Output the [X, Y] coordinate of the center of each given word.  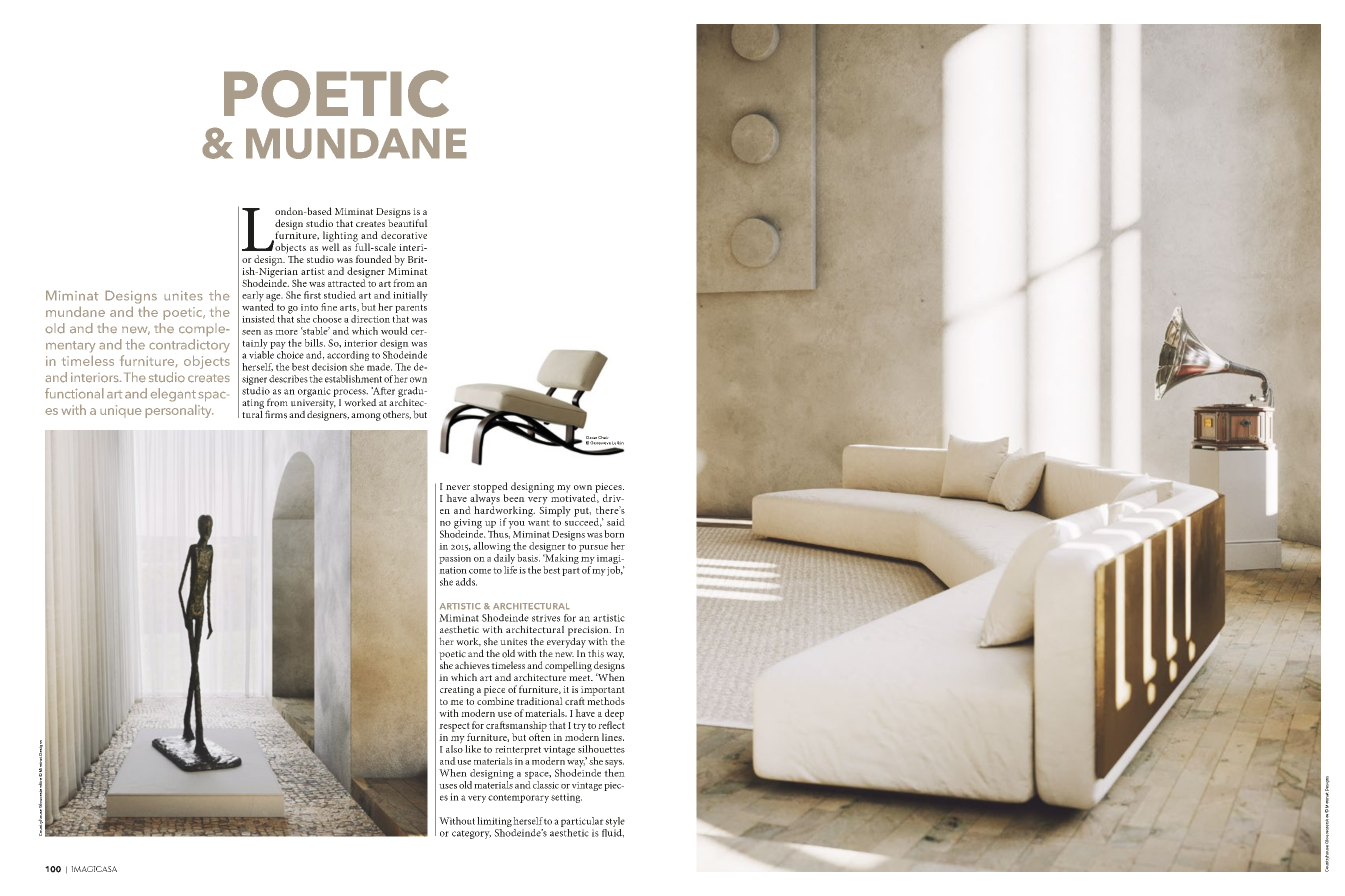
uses [448, 786]
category [471, 834]
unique [121, 411]
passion [455, 559]
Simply [555, 510]
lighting [341, 237]
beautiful [408, 222]
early [253, 296]
